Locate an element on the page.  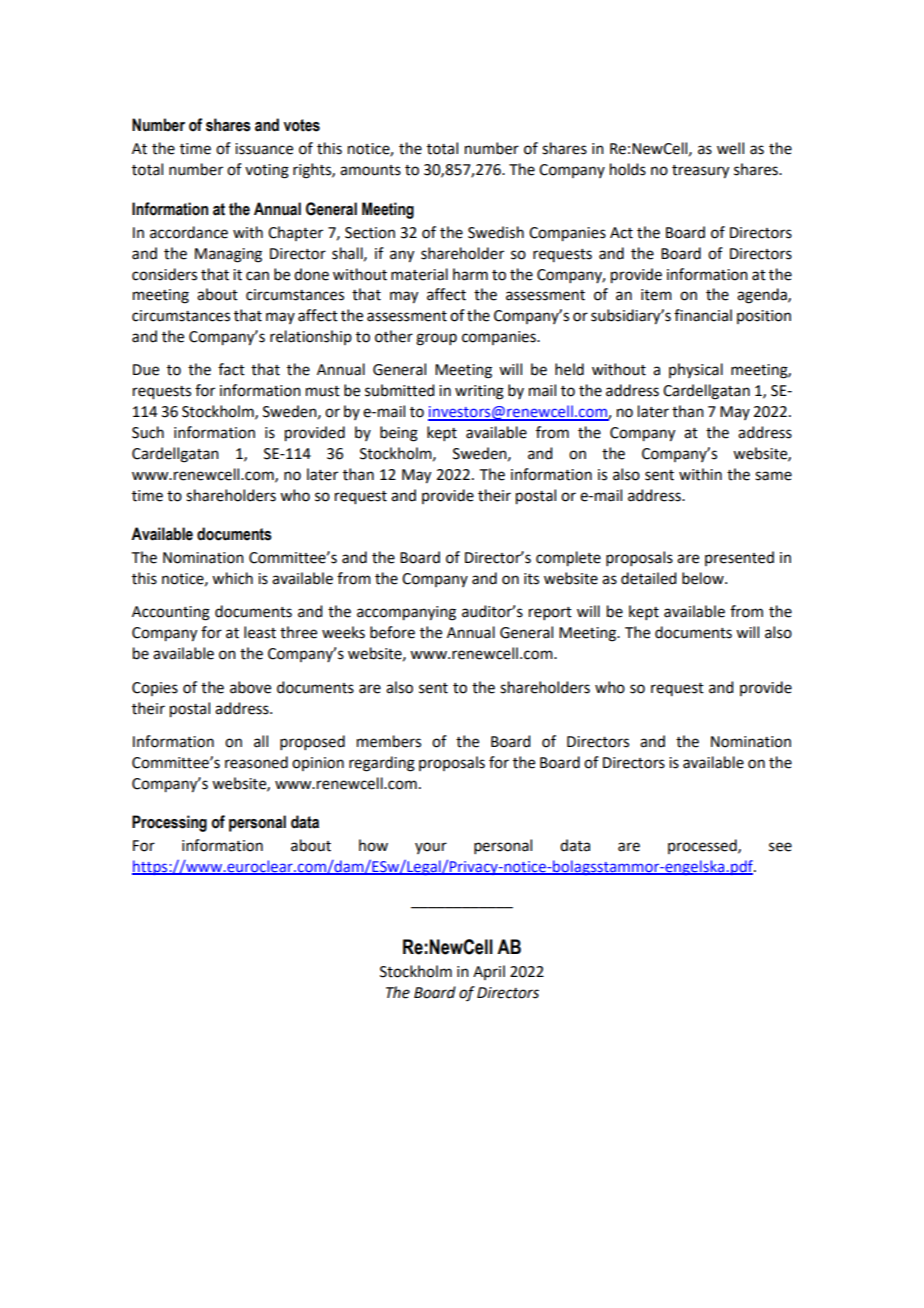
Processing is located at coordinates (169, 823).
